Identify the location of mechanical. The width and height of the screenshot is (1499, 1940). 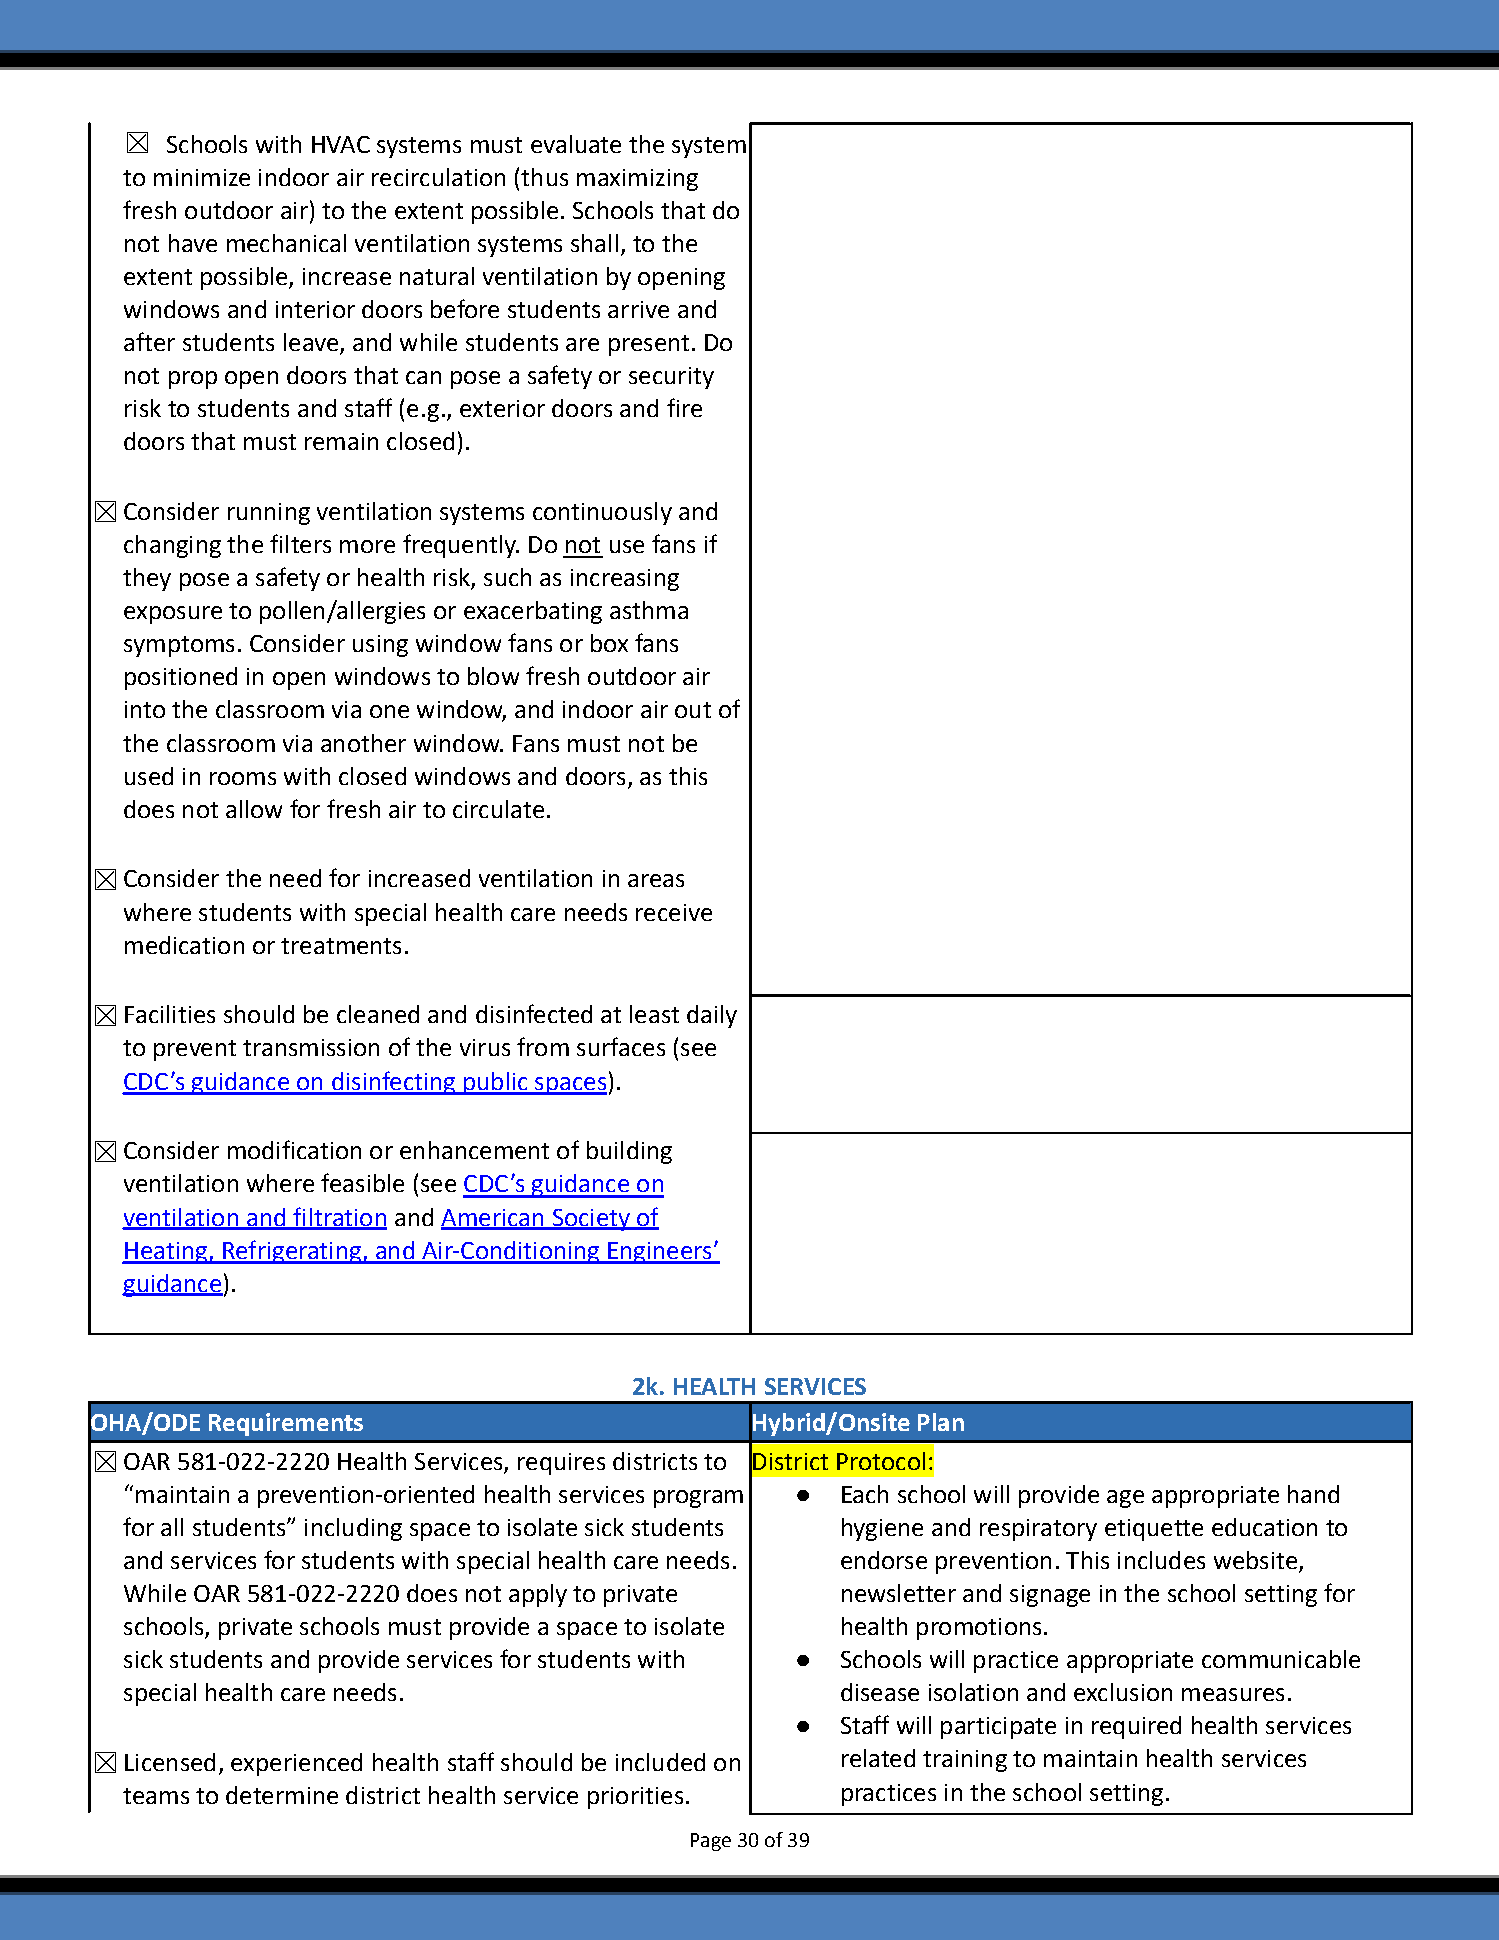
(286, 243).
